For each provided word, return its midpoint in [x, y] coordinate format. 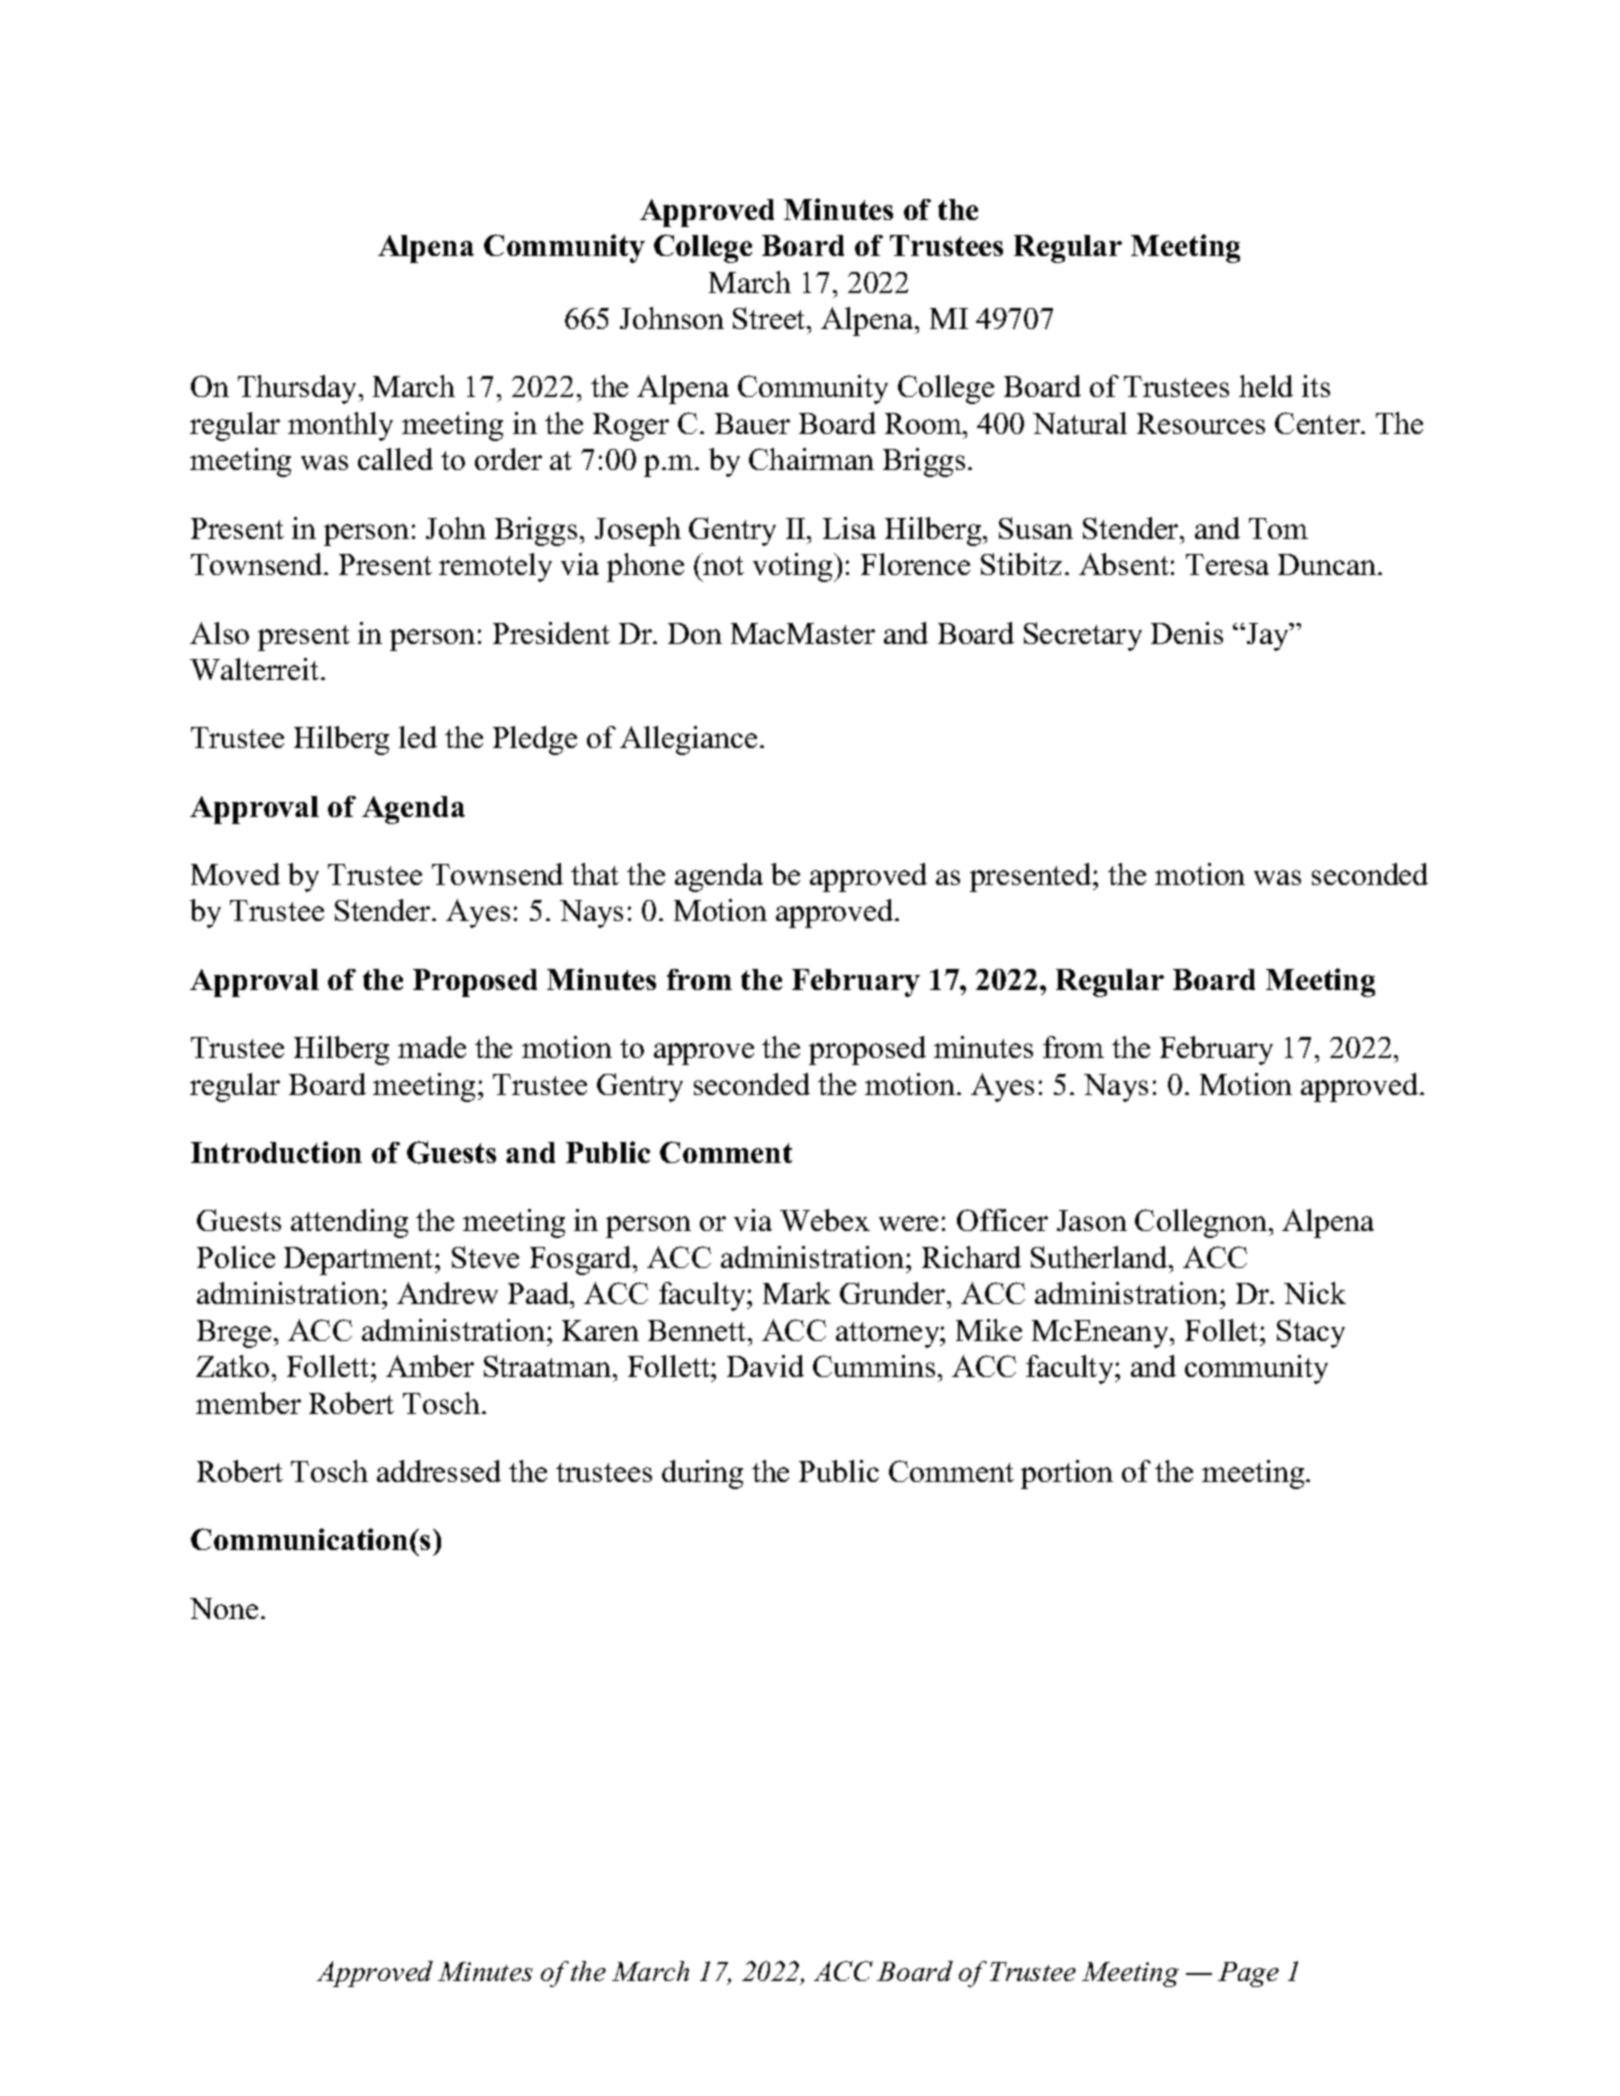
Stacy [1311, 1333]
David [765, 1366]
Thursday [299, 389]
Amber [430, 1366]
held [1266, 386]
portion [1067, 1474]
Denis [1187, 633]
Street [770, 318]
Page [1248, 1974]
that [595, 874]
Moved [235, 874]
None [224, 1608]
